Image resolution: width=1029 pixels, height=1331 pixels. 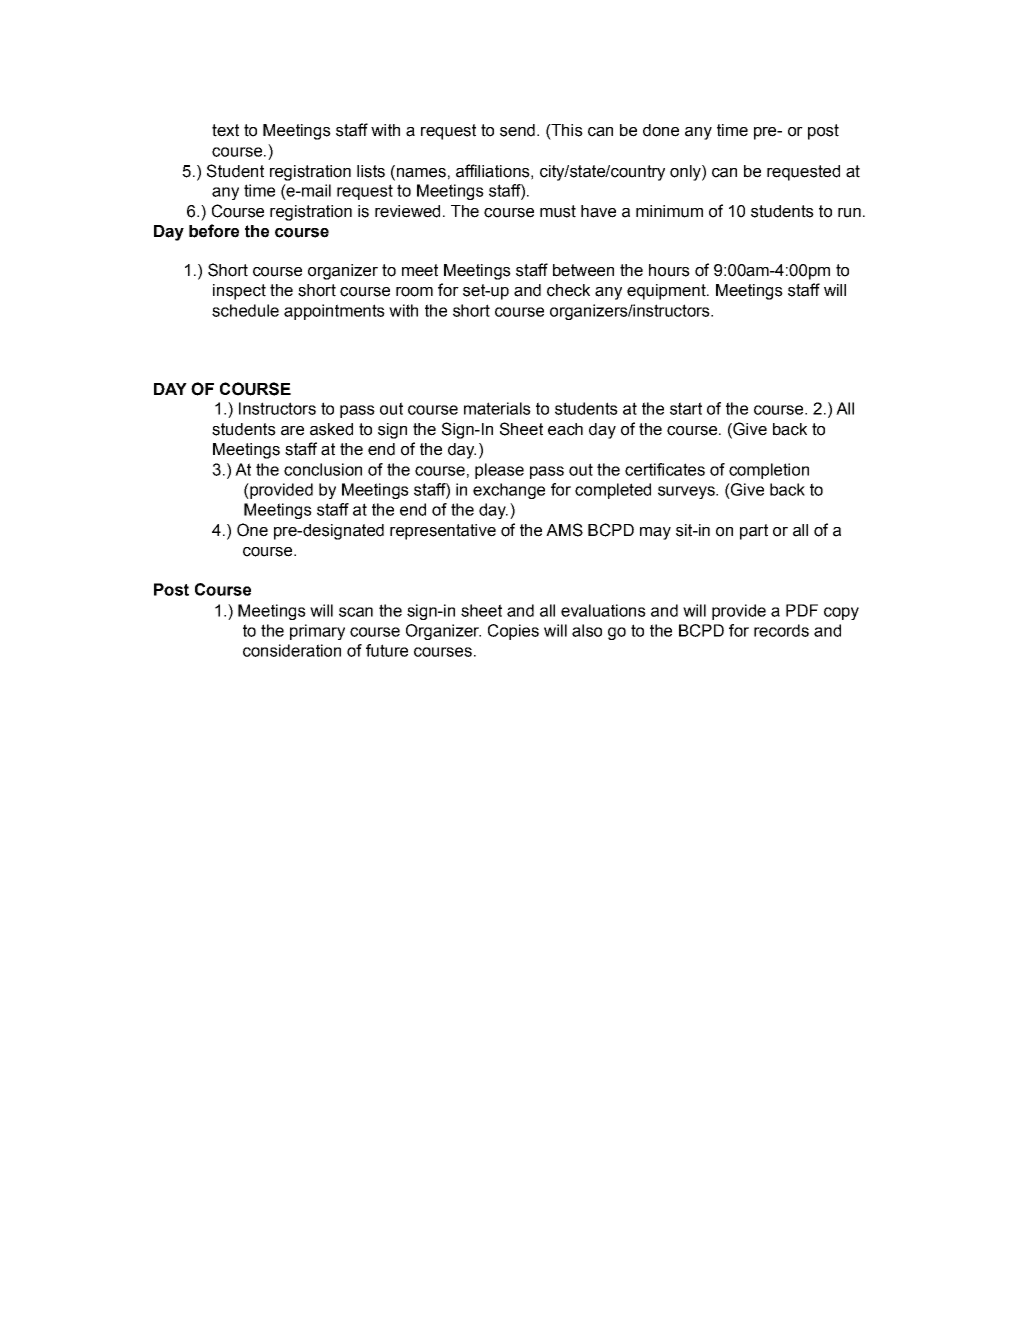 I want to click on only, so click(x=686, y=173).
